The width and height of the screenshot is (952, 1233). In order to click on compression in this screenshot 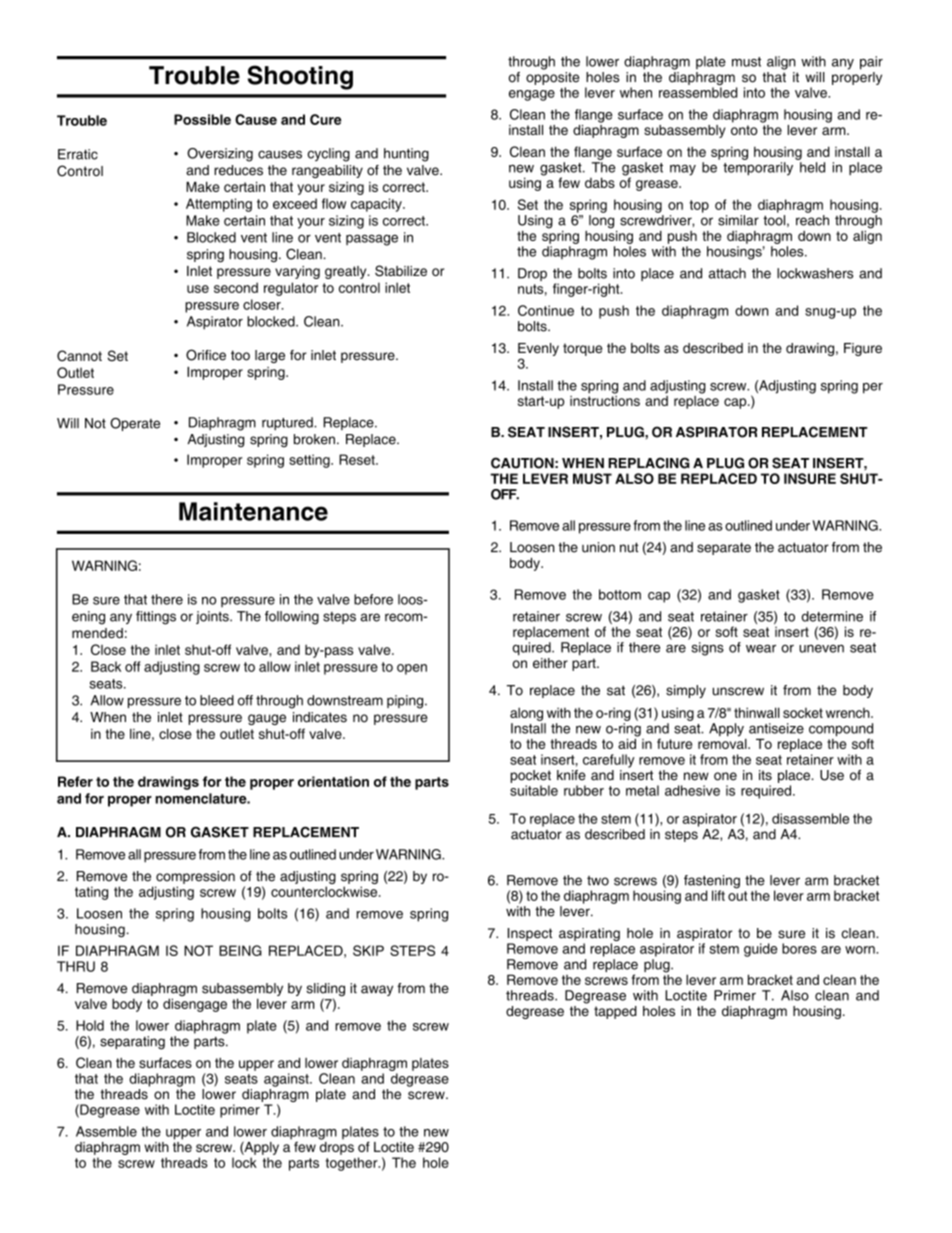, I will do `click(195, 877)`.
